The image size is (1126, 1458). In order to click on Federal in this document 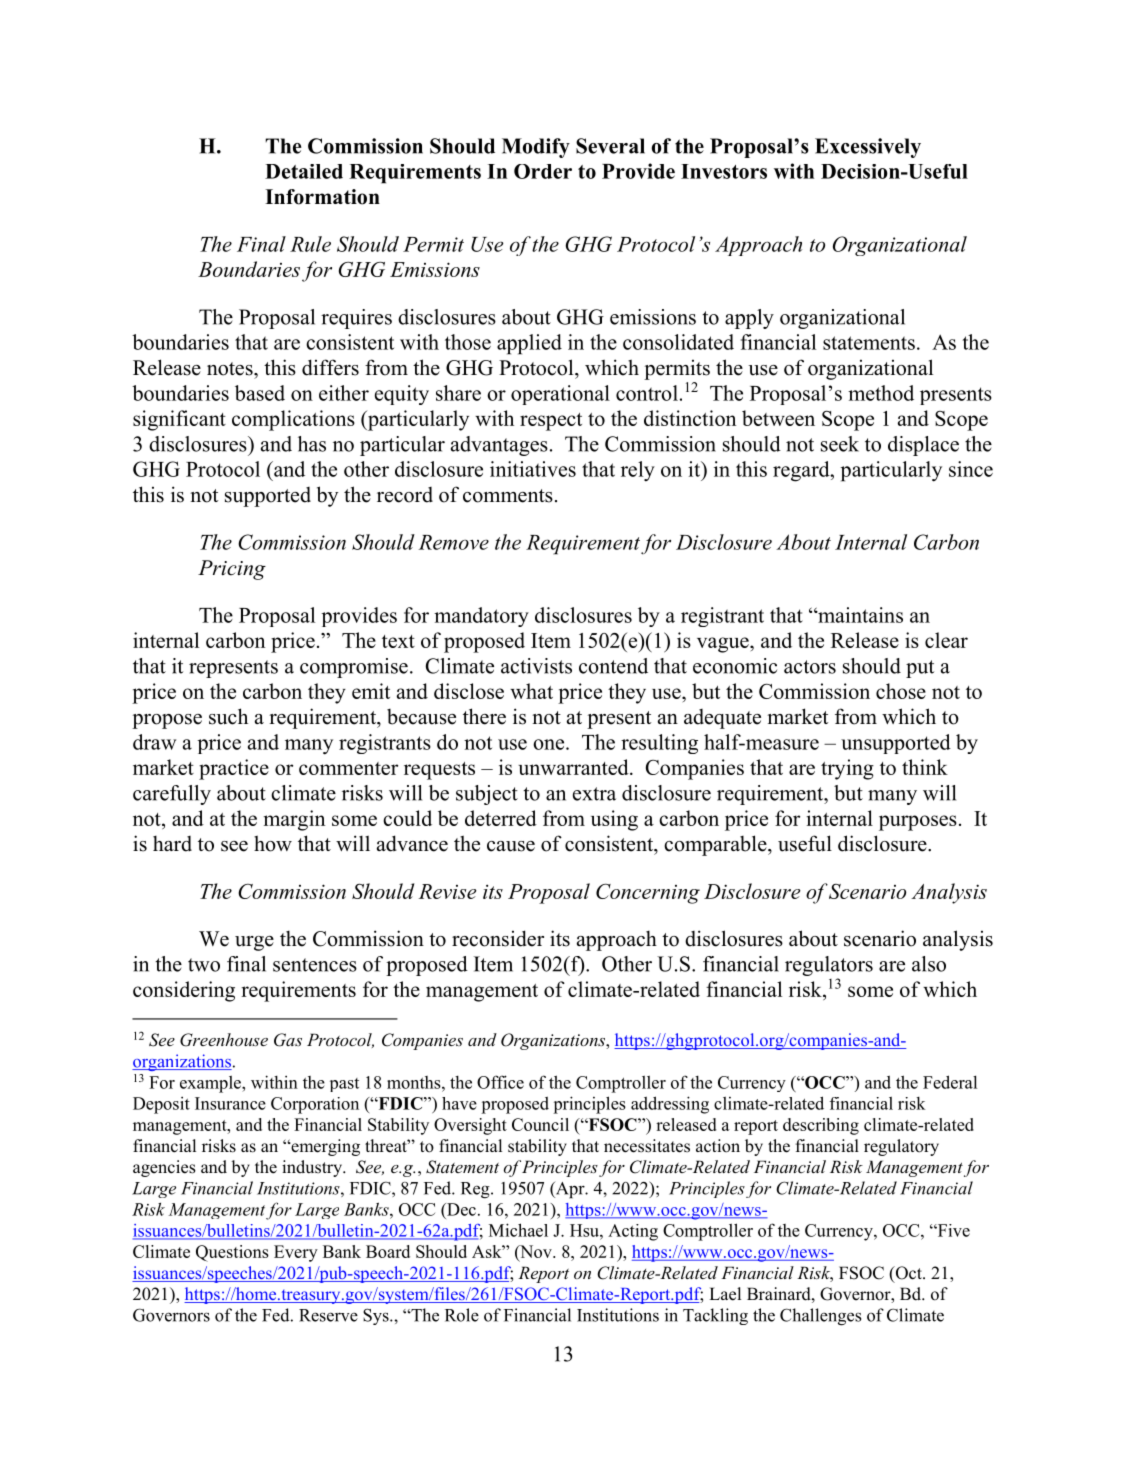, I will do `click(950, 1082)`.
